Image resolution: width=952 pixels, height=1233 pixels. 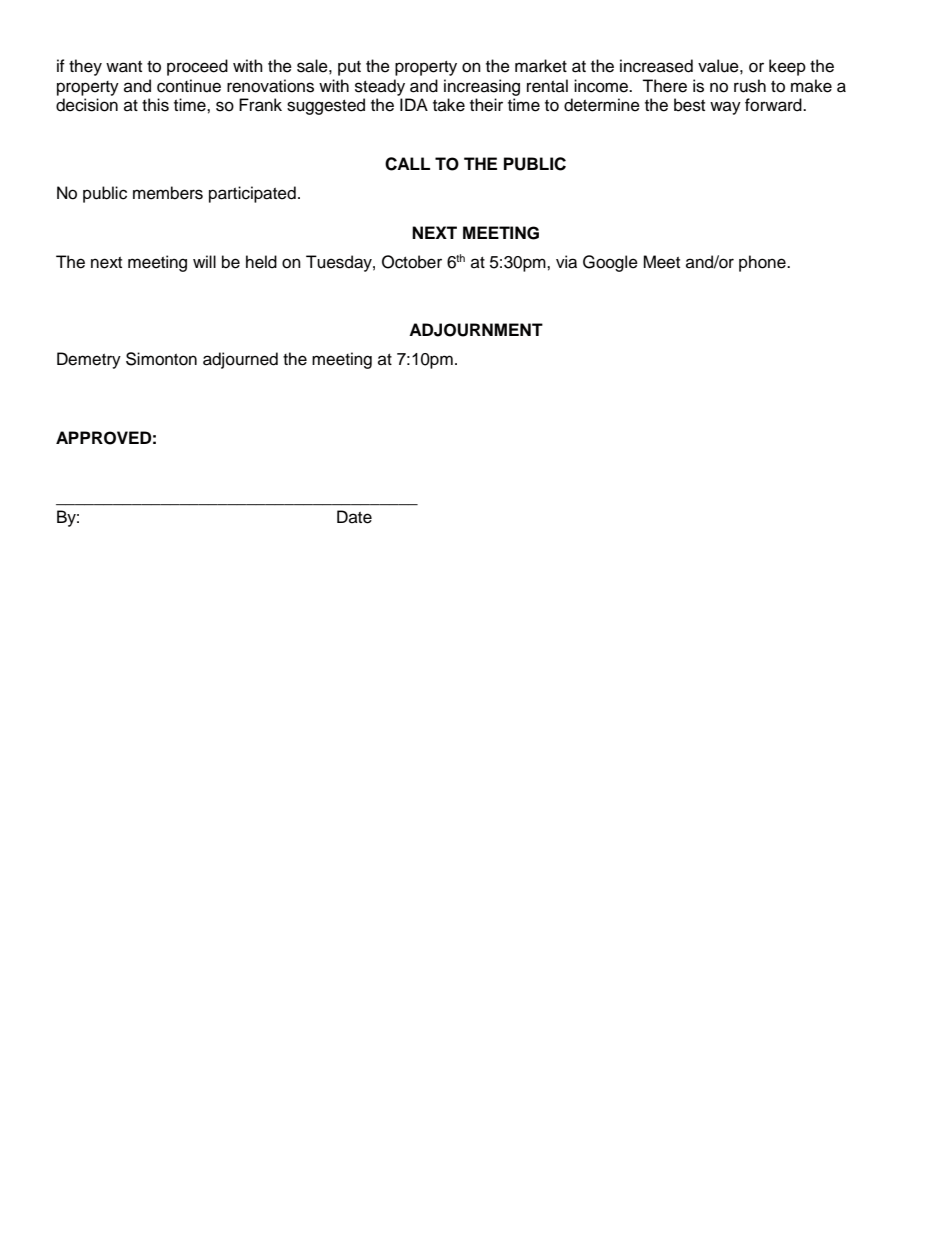 What do you see at coordinates (412, 262) in the screenshot?
I see `October` at bounding box center [412, 262].
